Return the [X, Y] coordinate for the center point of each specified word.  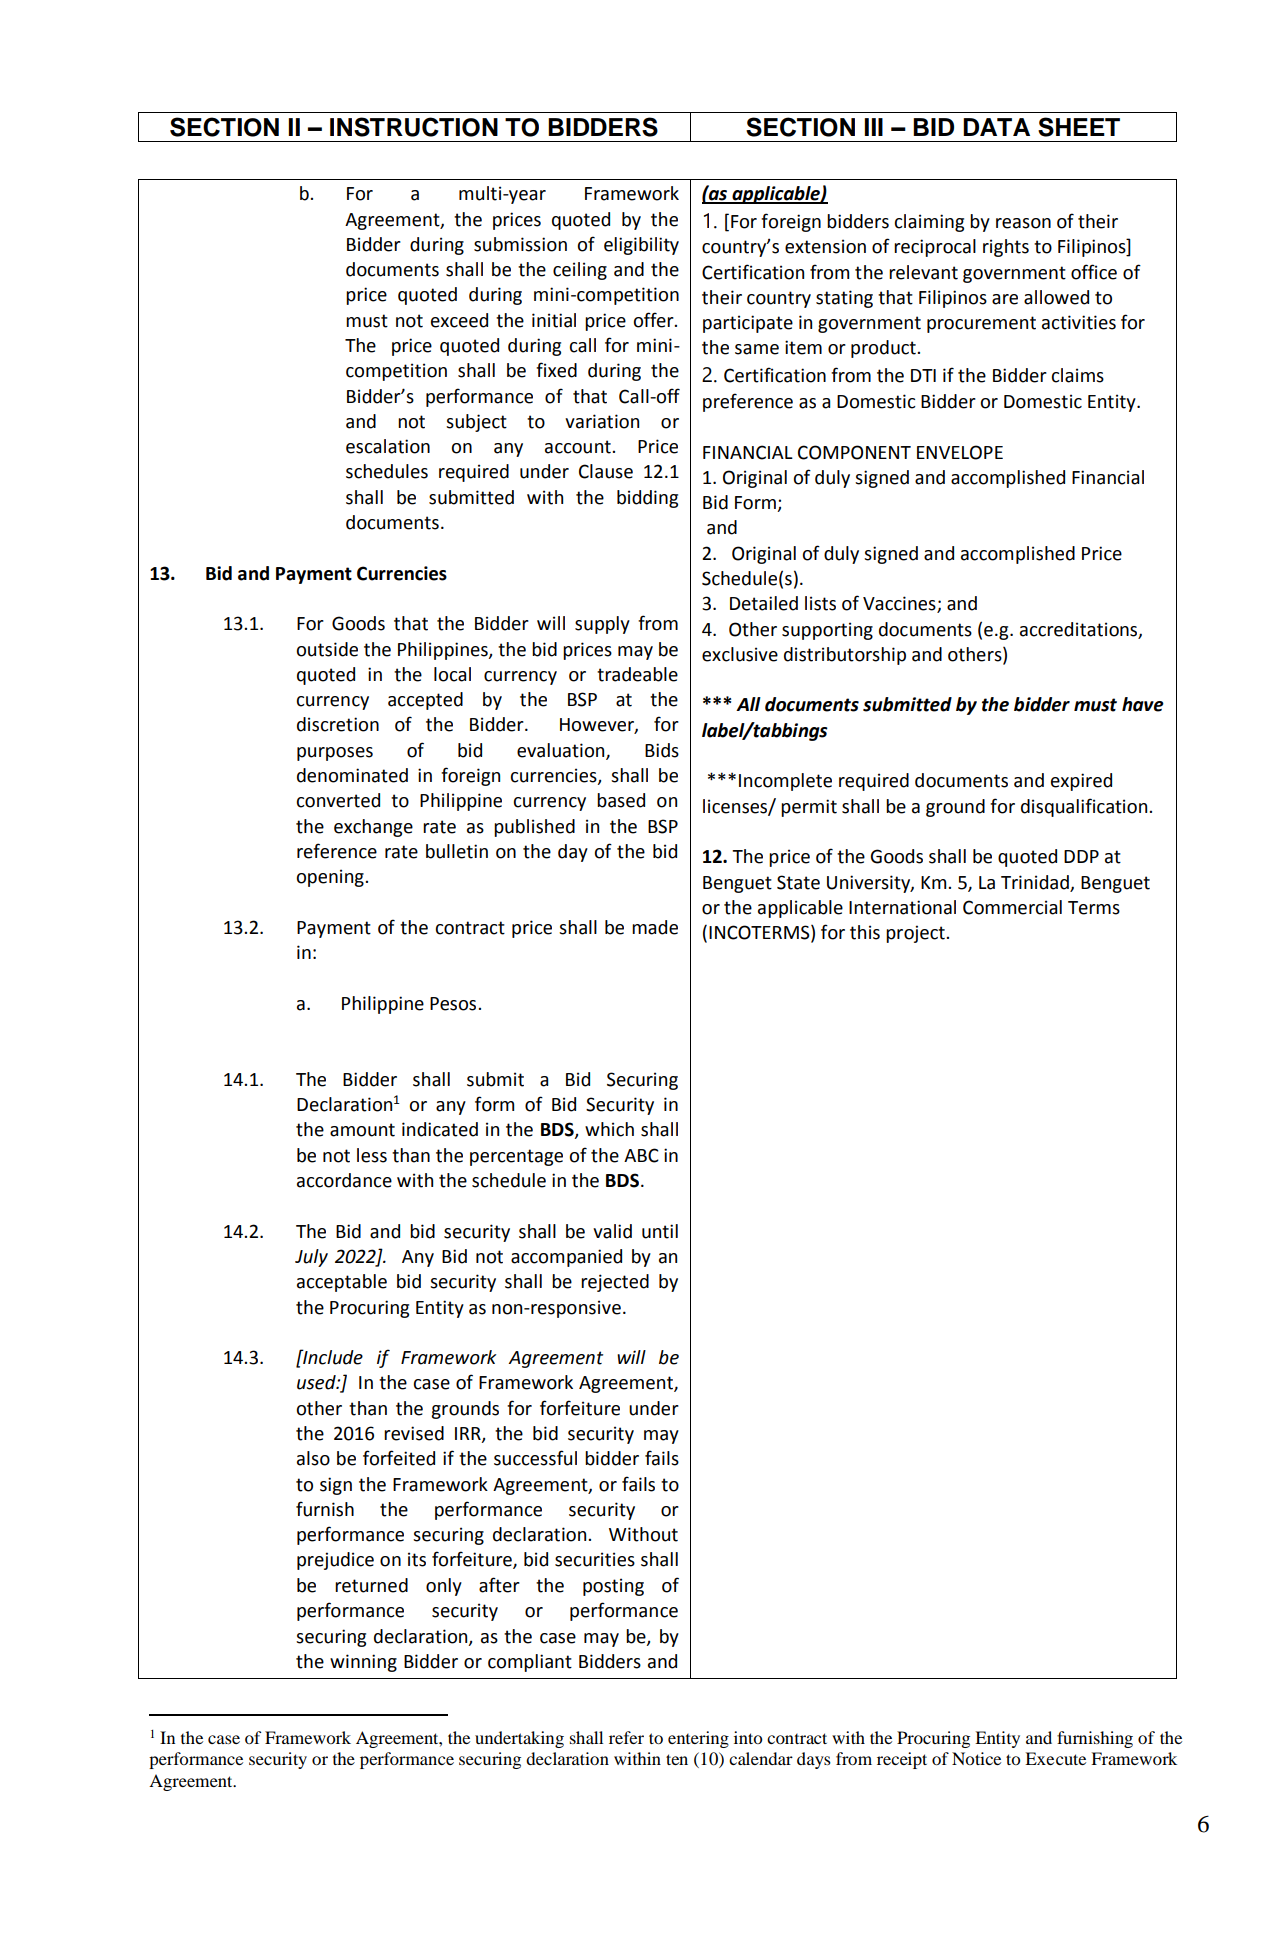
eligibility [641, 246]
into [748, 1737]
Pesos [454, 1004]
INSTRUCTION [414, 127]
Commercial [1012, 907]
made [655, 927]
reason [1023, 223]
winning [363, 1663]
